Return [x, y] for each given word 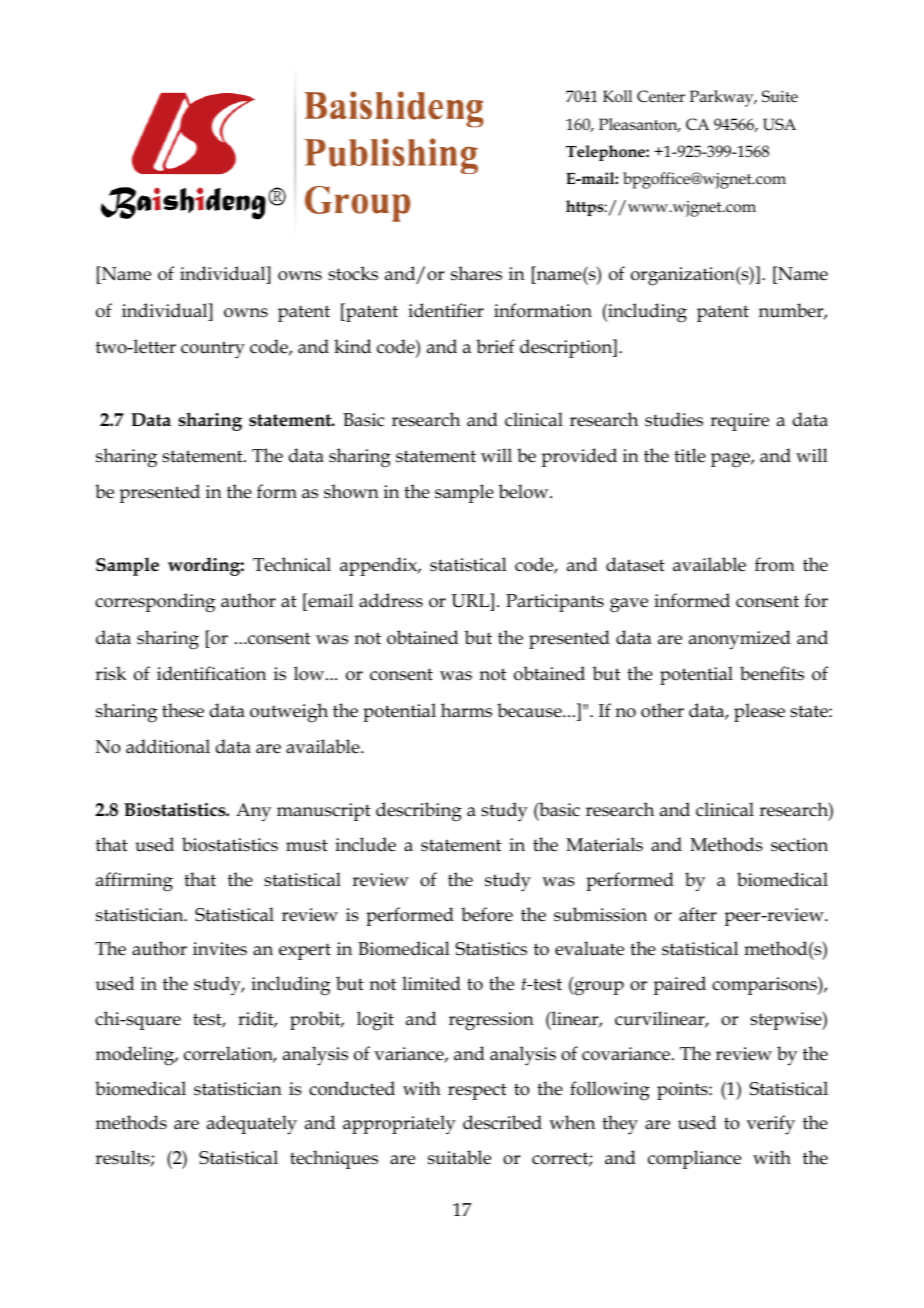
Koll [617, 96]
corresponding [155, 603]
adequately [252, 1125]
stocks [353, 273]
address [391, 600]
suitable [459, 1157]
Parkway [723, 98]
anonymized [740, 640]
